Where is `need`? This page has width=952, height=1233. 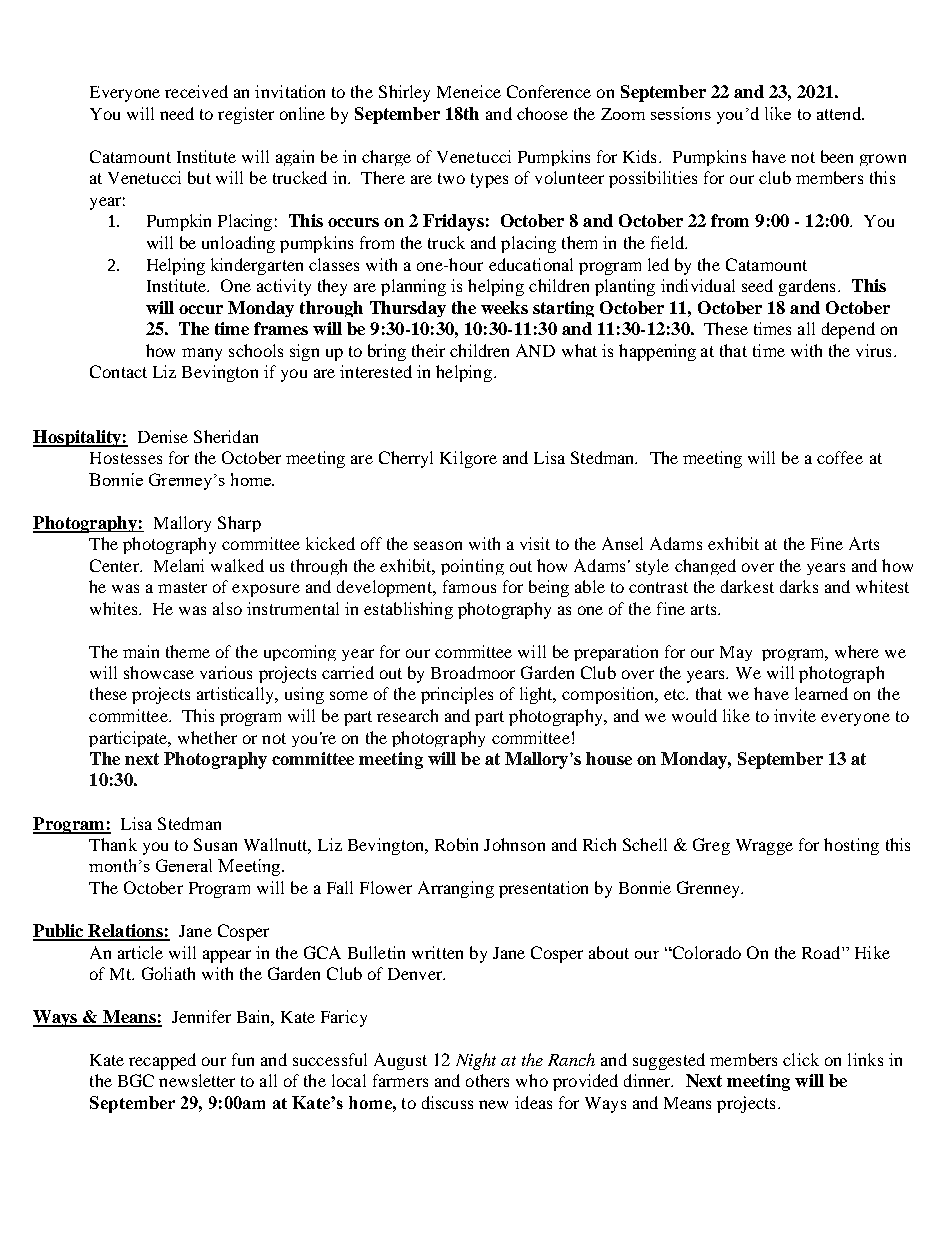 need is located at coordinates (177, 113).
